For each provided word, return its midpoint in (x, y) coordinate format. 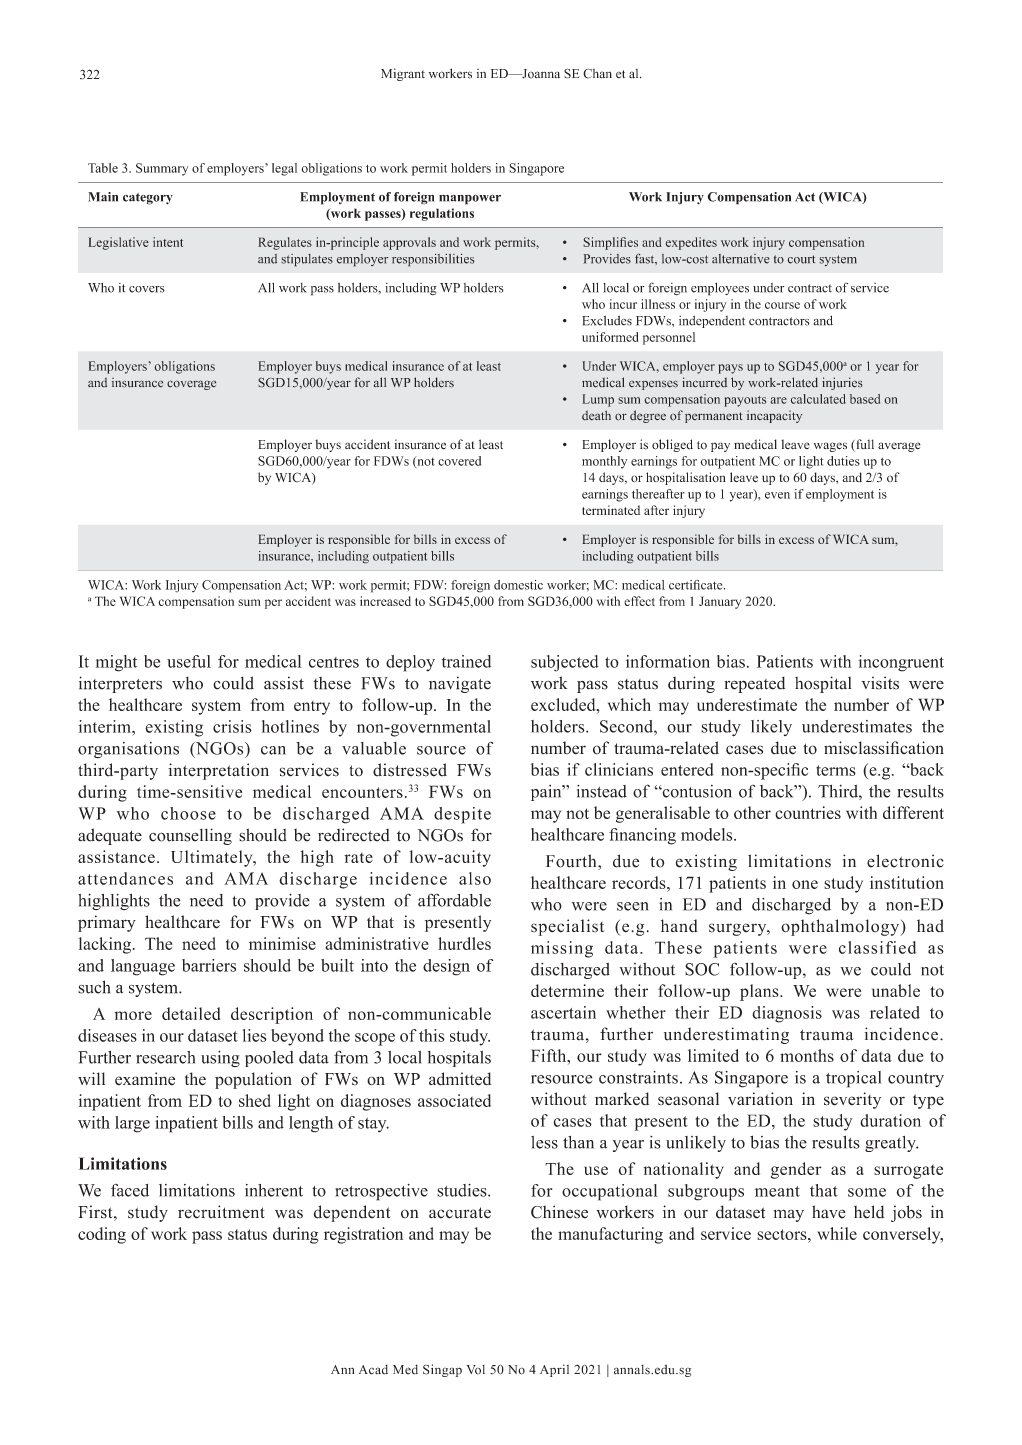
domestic (518, 585)
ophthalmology (841, 927)
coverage (191, 385)
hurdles (464, 943)
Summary (162, 169)
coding (102, 1235)
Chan (597, 73)
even (777, 495)
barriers (209, 965)
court (801, 259)
